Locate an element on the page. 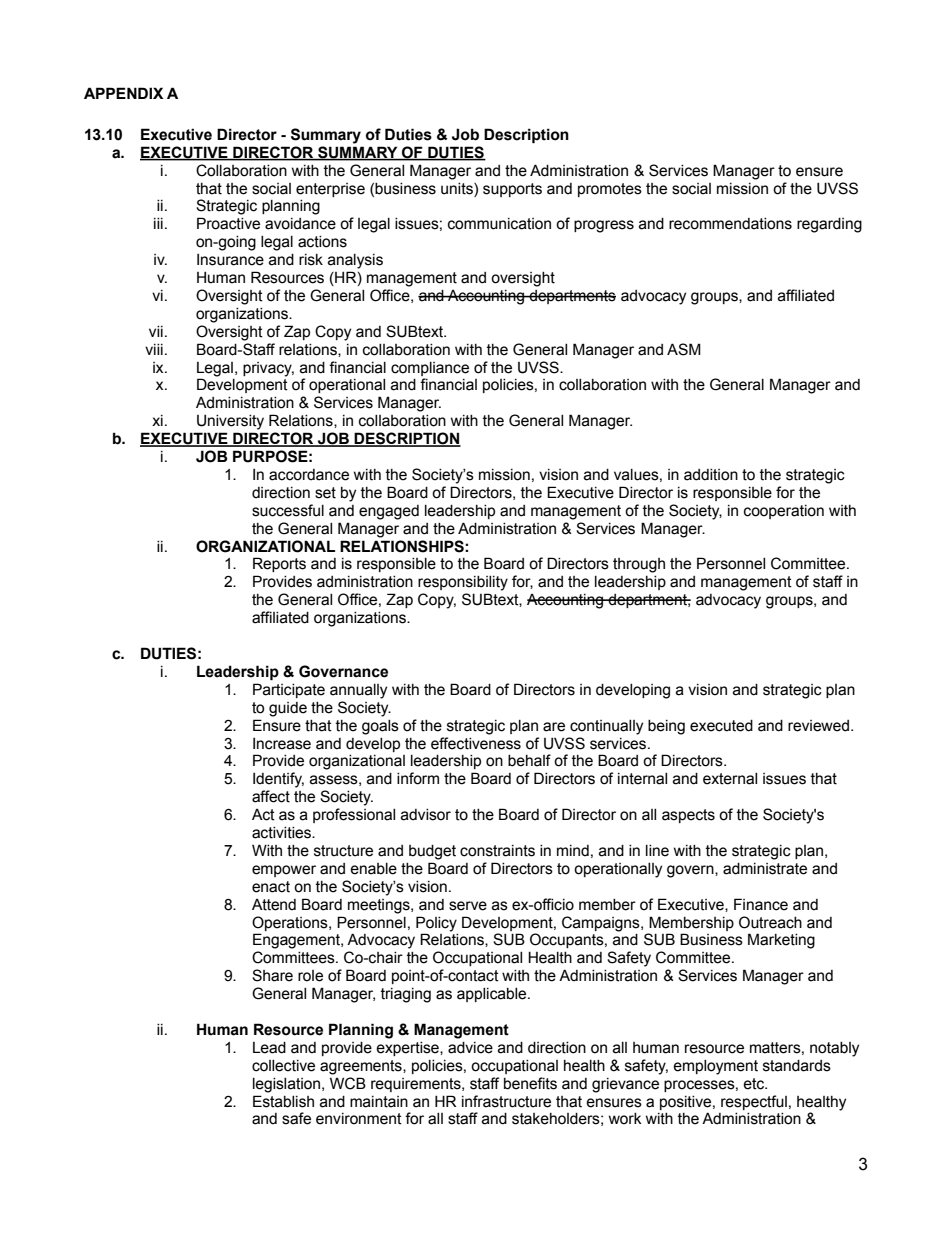 The width and height of the document is (952, 1233). successful is located at coordinates (288, 510).
